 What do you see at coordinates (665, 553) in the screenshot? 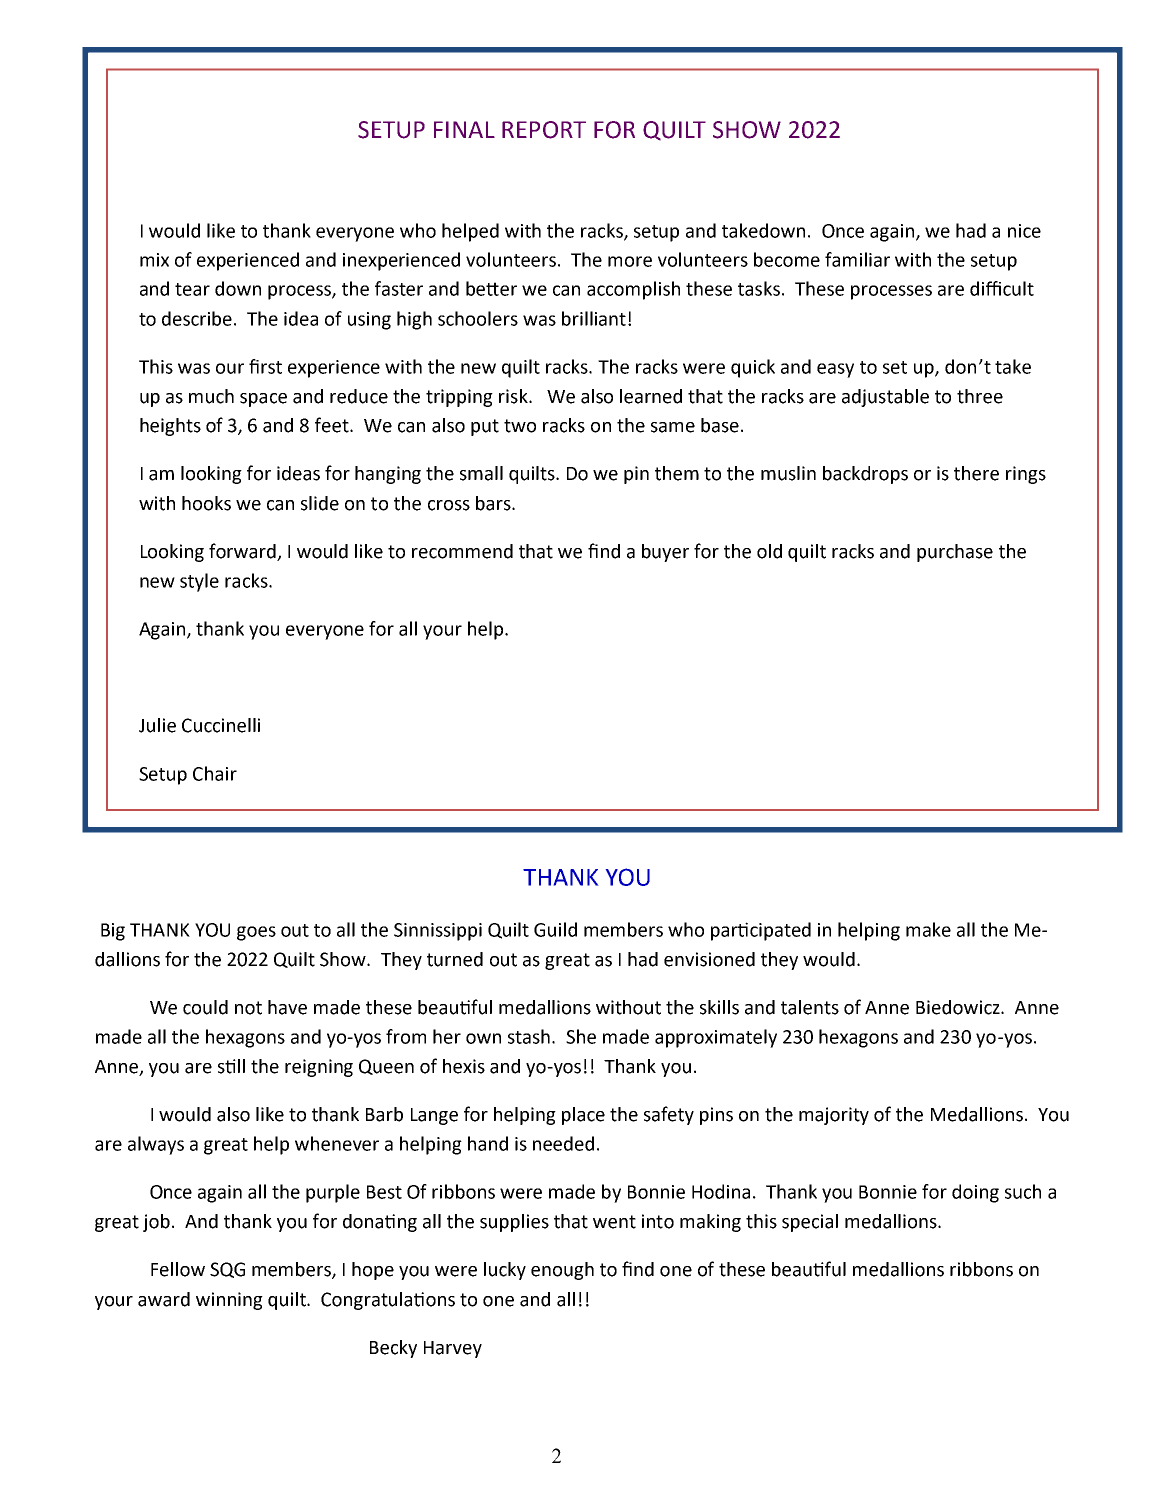
I see `buyer` at bounding box center [665, 553].
